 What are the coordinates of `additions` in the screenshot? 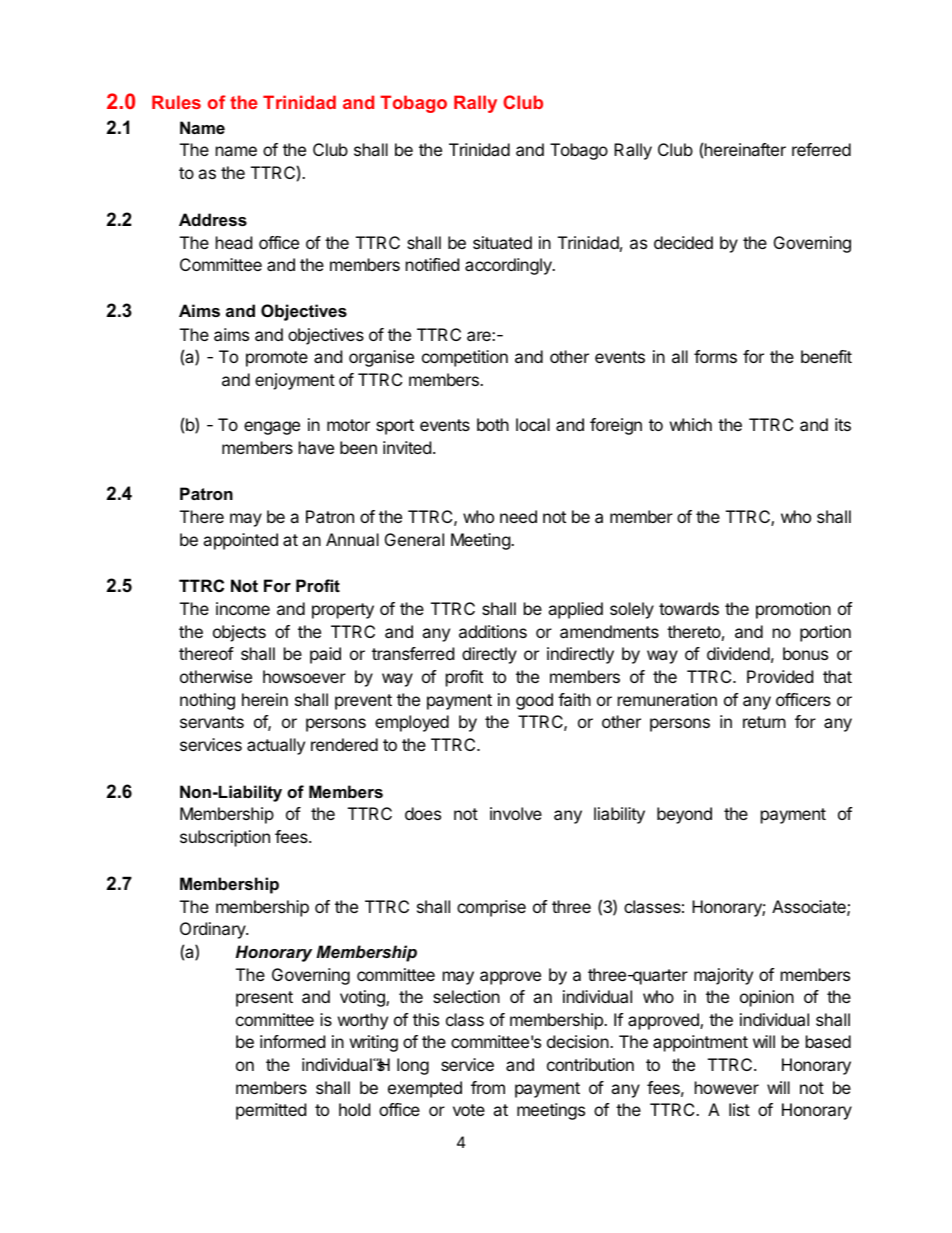 It's located at (493, 631).
